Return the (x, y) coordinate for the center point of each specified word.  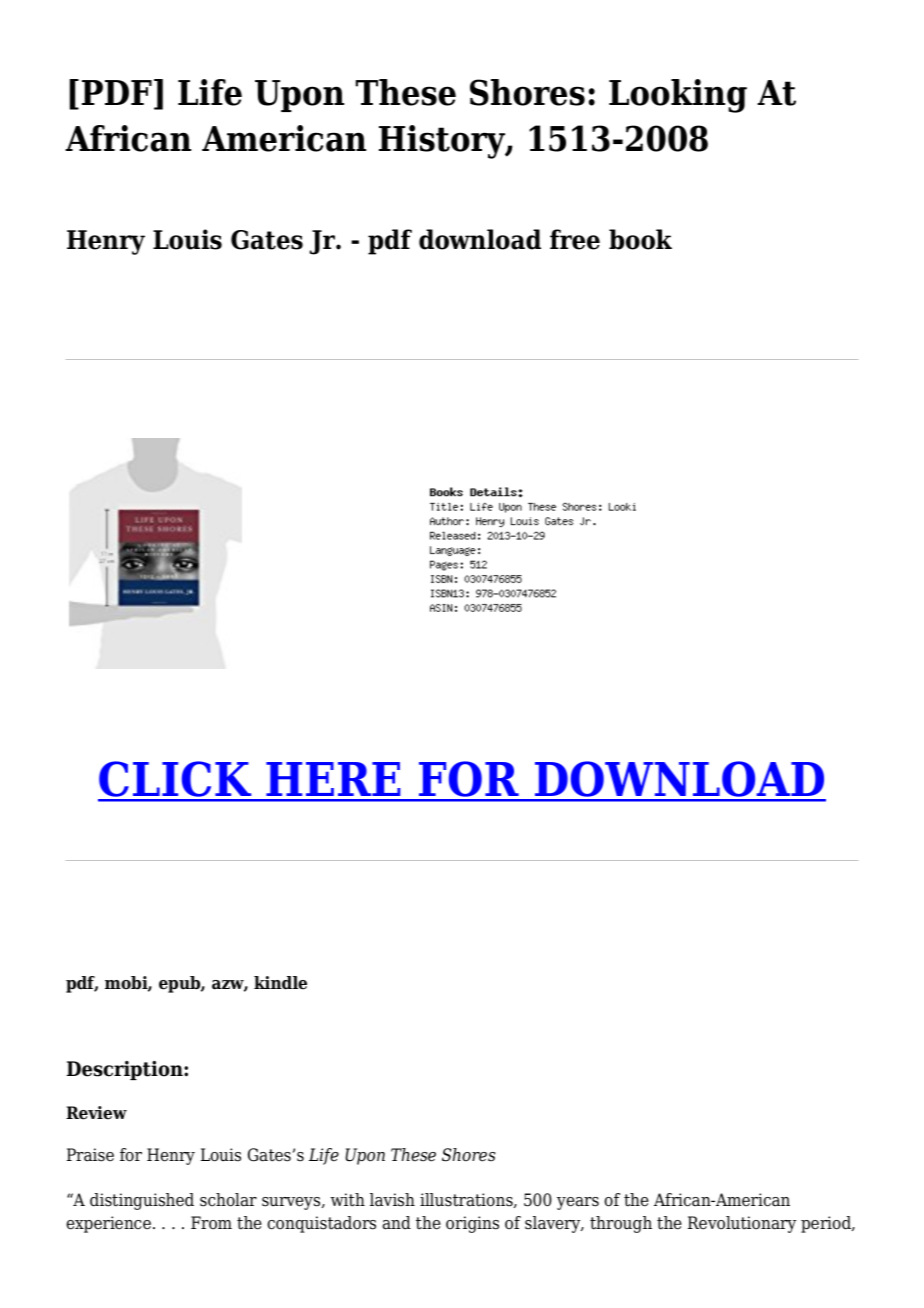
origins (472, 1224)
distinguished (142, 1201)
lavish (392, 1200)
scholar (228, 1200)
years (578, 1203)
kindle (280, 983)
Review (96, 1113)
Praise (90, 1155)
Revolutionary (742, 1224)
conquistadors (321, 1224)
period (827, 1224)
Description (126, 1070)
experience (108, 1224)
